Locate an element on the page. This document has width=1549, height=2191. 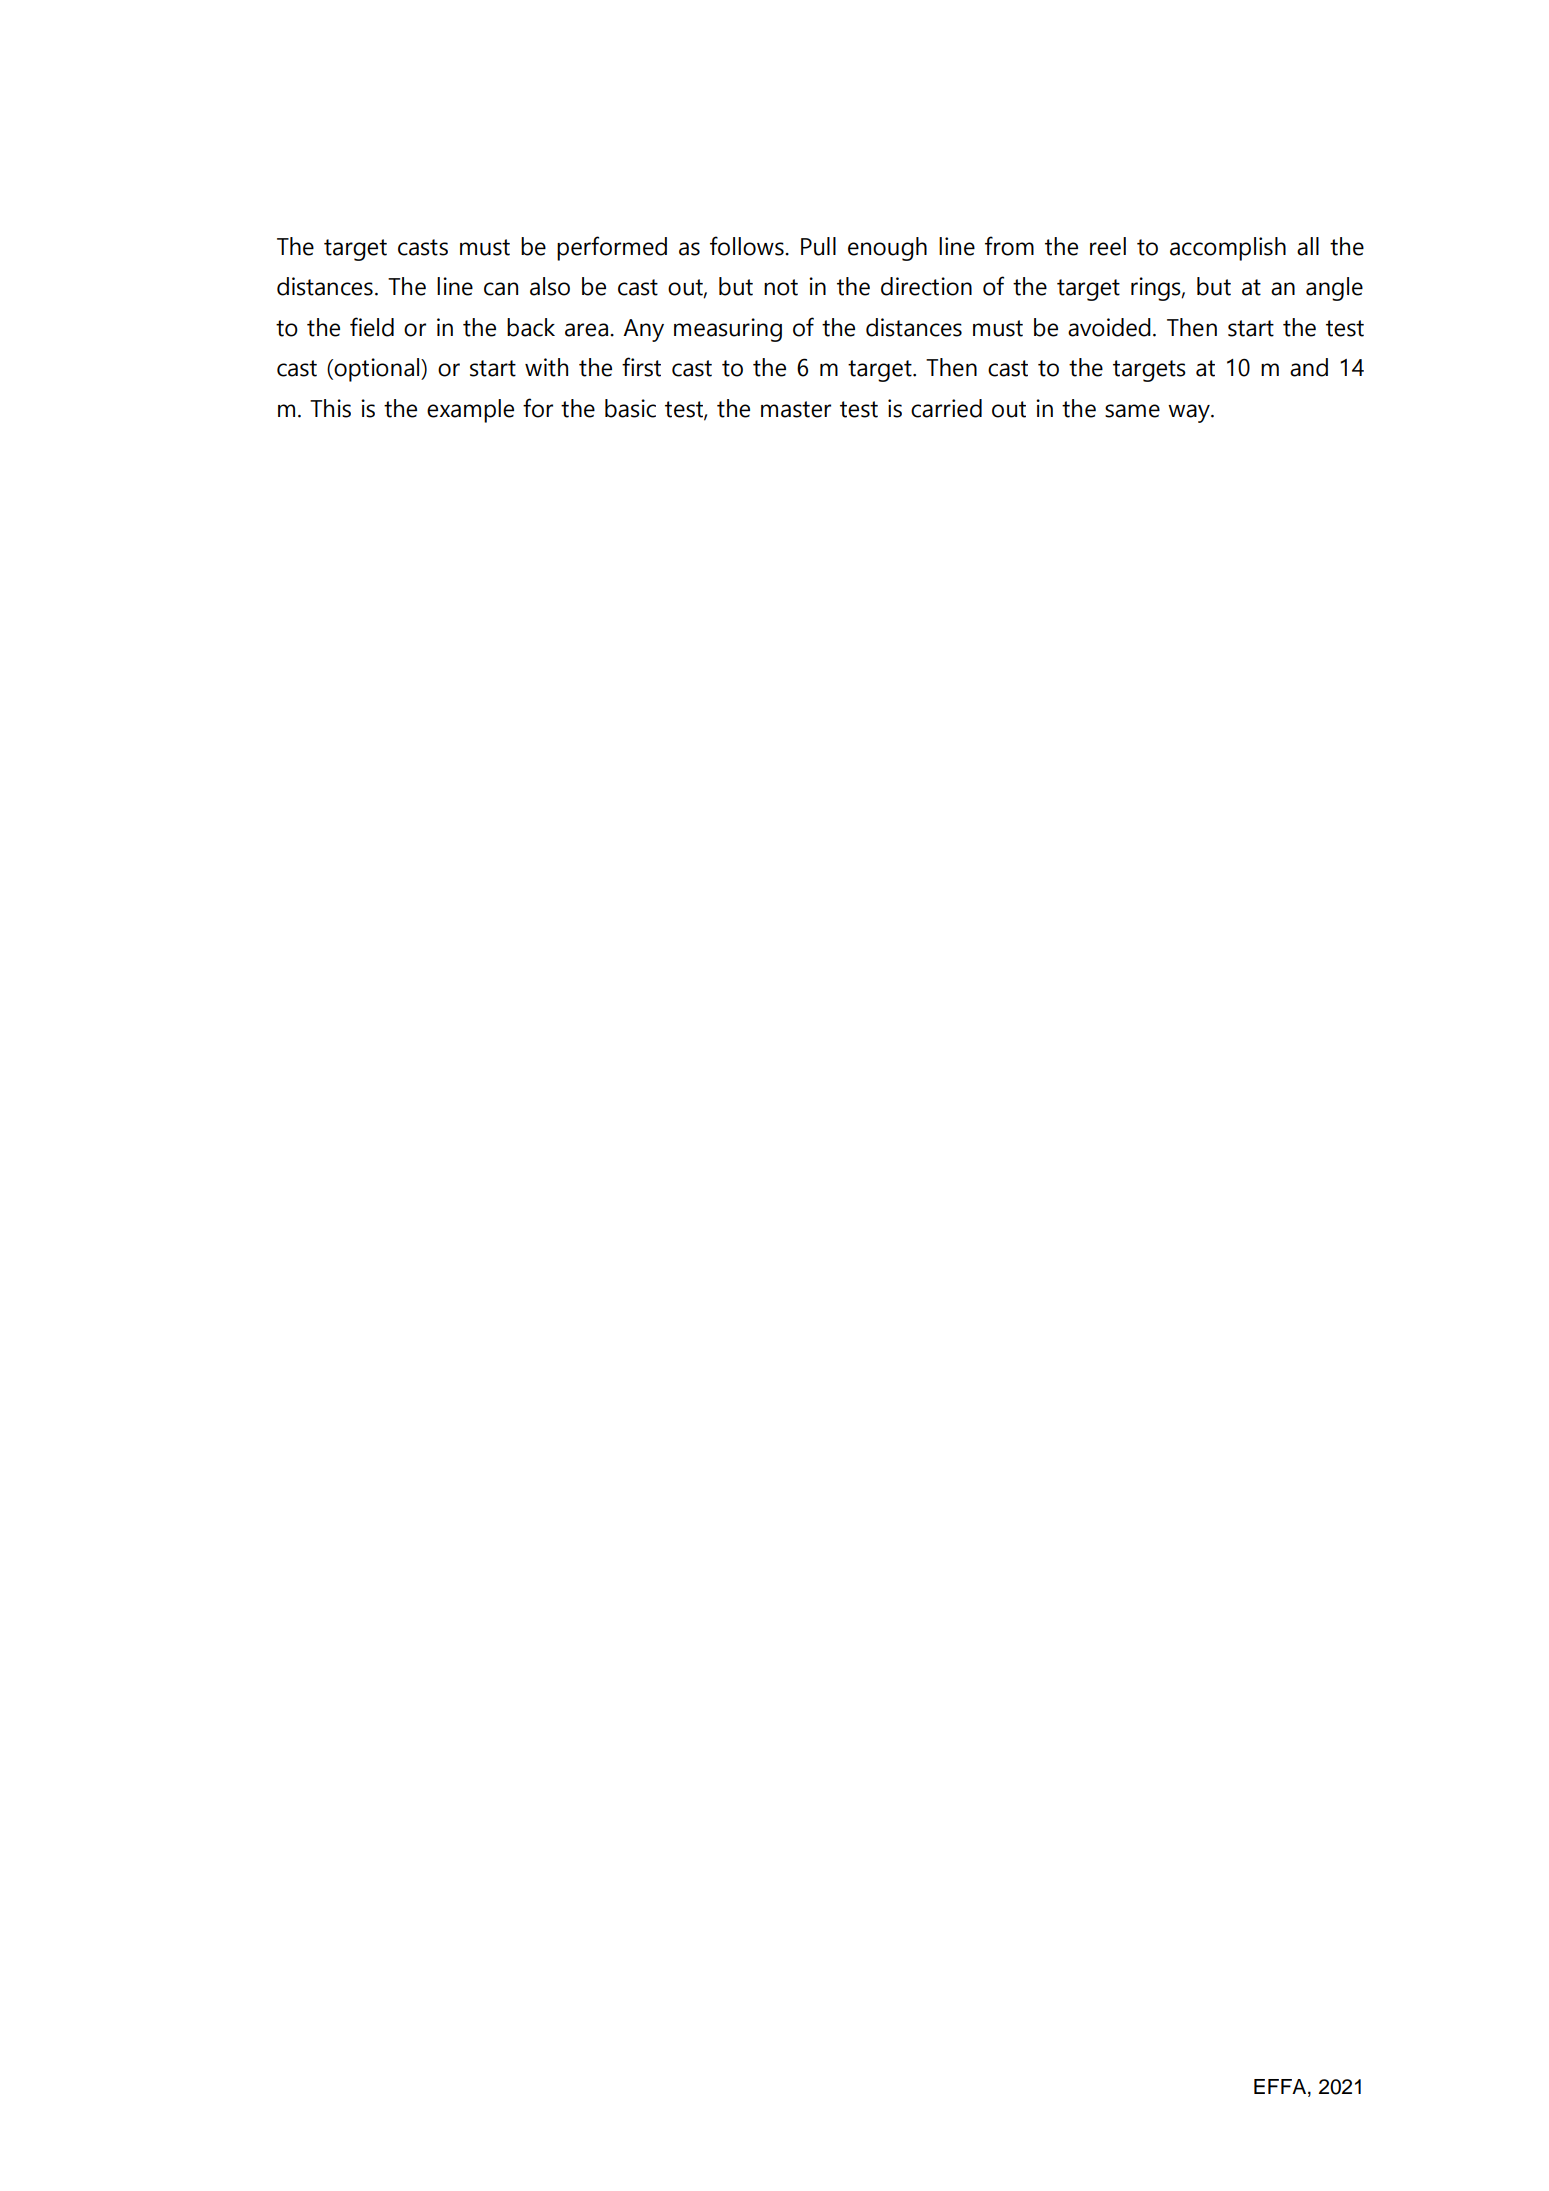
Pull is located at coordinates (818, 246).
